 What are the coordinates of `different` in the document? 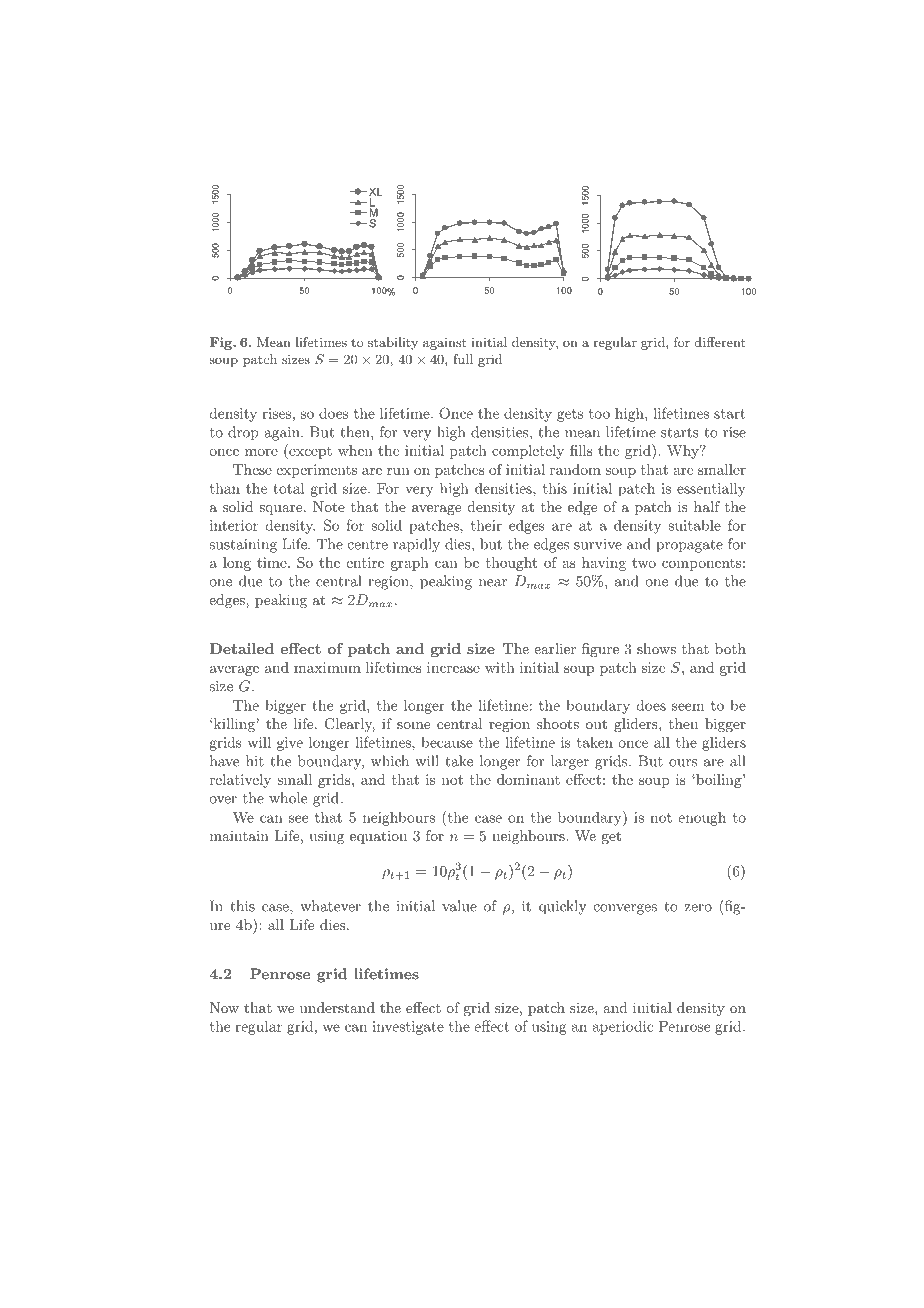 It's located at (720, 342).
